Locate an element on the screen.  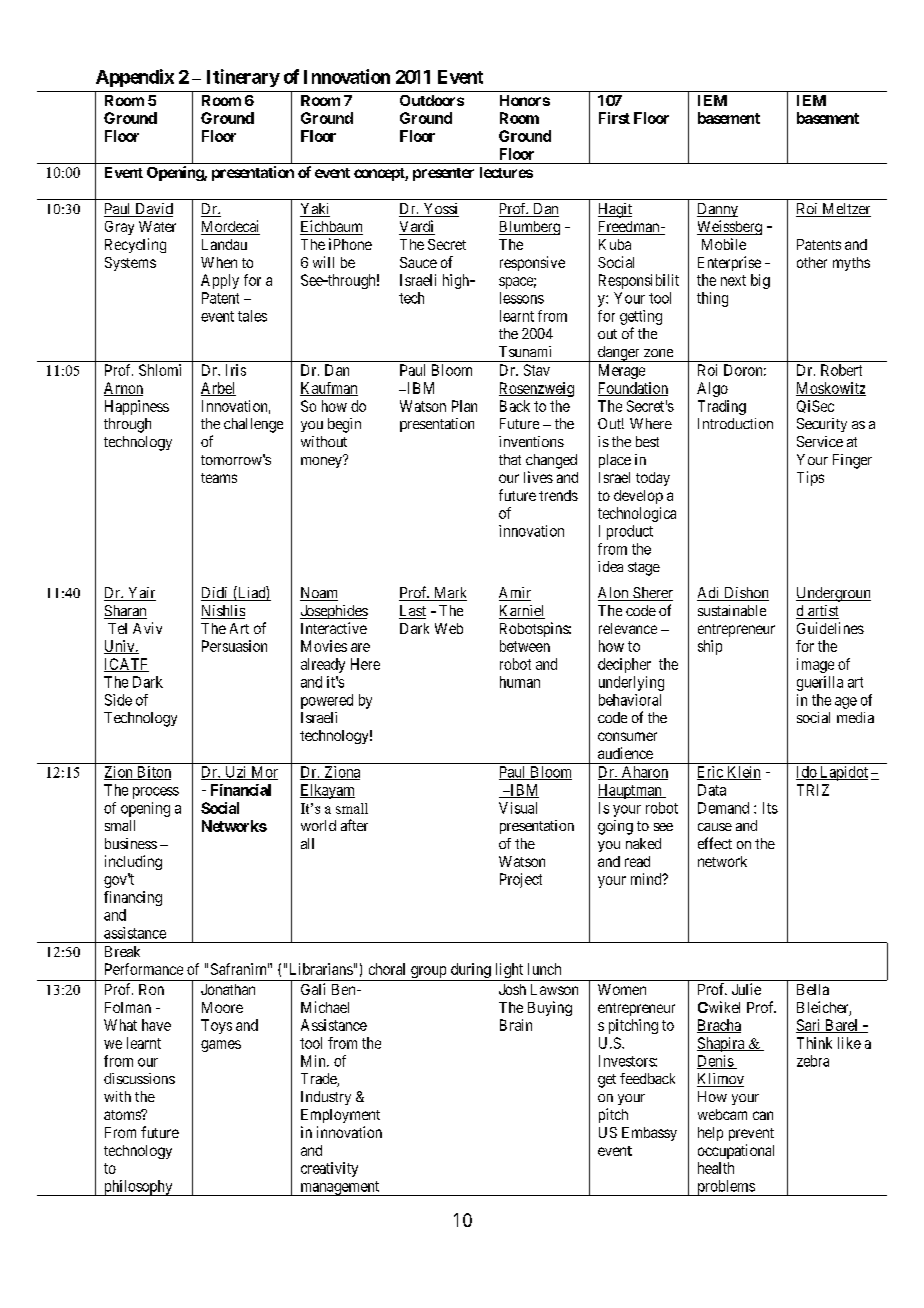
First is located at coordinates (614, 118).
